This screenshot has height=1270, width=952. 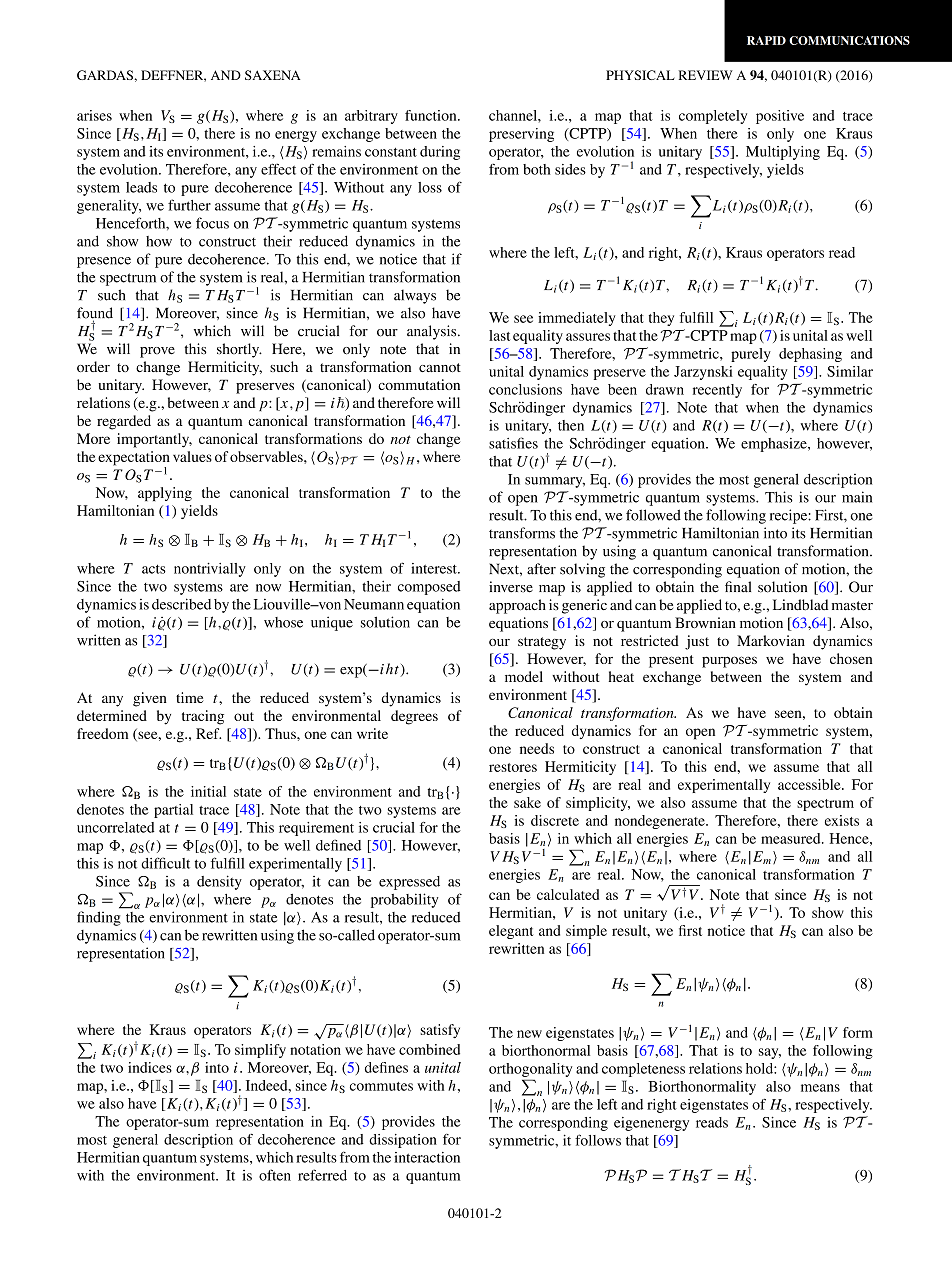 What do you see at coordinates (275, 1175) in the screenshot?
I see `often` at bounding box center [275, 1175].
